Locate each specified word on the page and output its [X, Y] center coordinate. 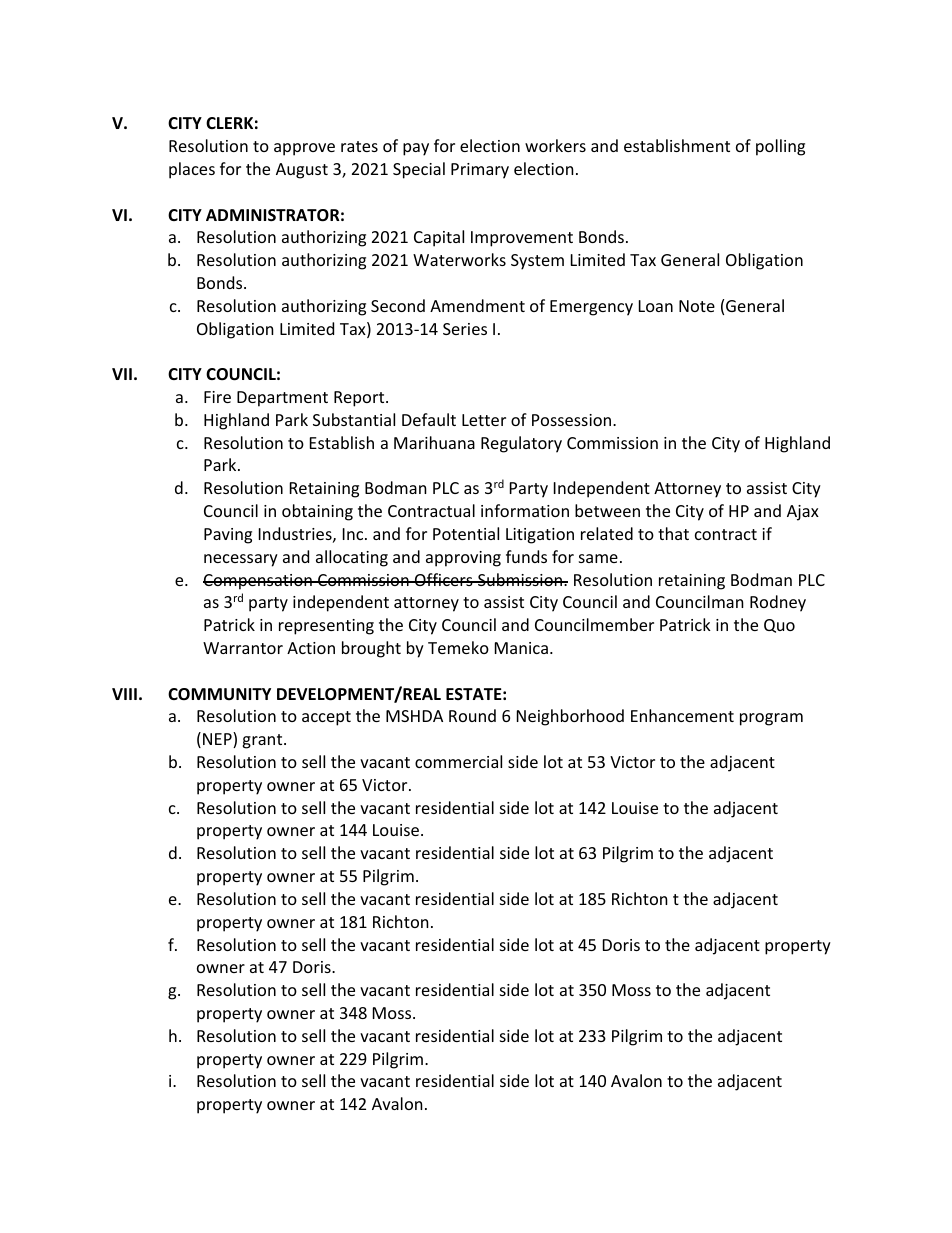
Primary [480, 171]
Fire [217, 397]
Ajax [803, 513]
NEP [218, 740]
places [192, 170]
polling [780, 147]
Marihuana [434, 442]
